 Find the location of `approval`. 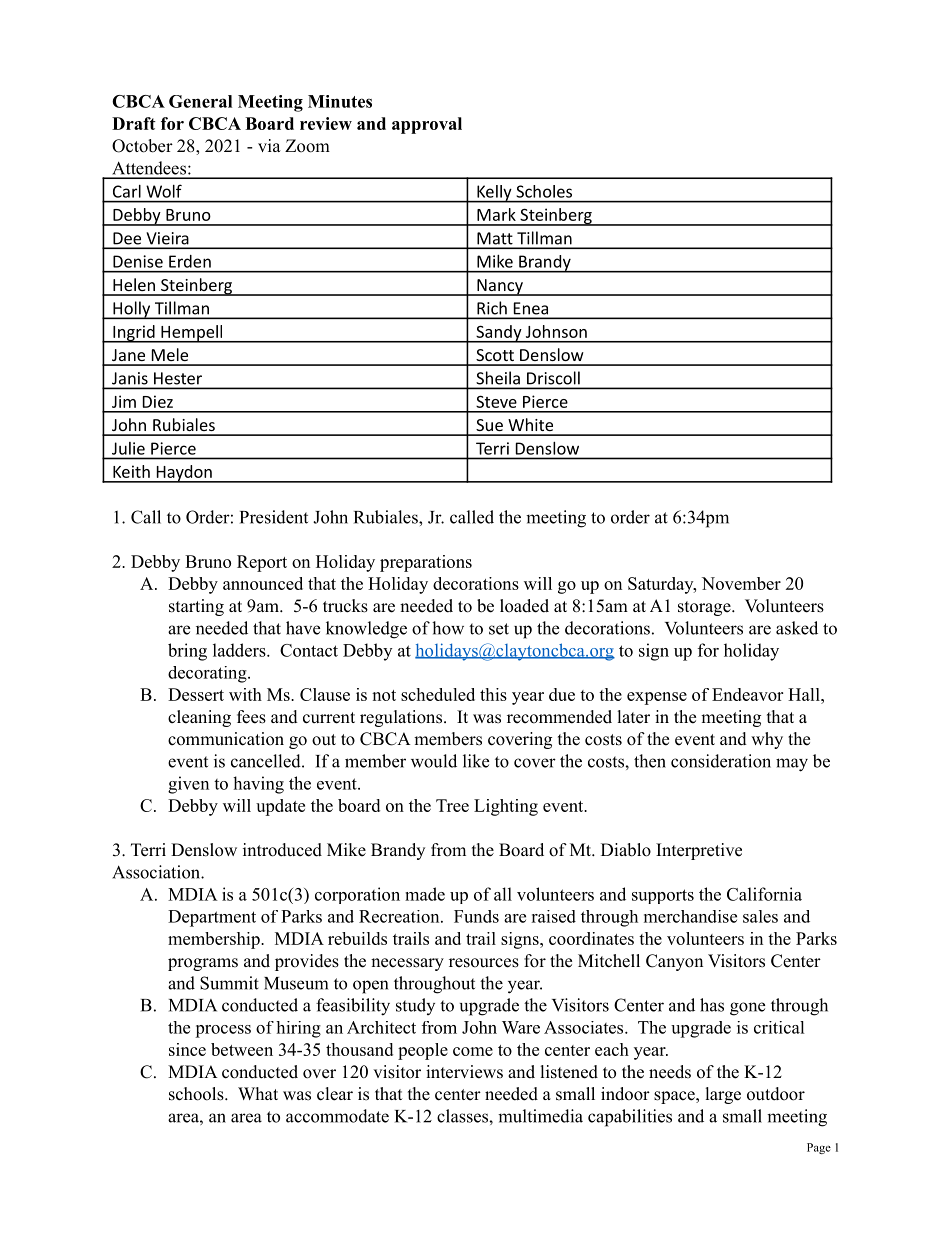

approval is located at coordinates (427, 125).
